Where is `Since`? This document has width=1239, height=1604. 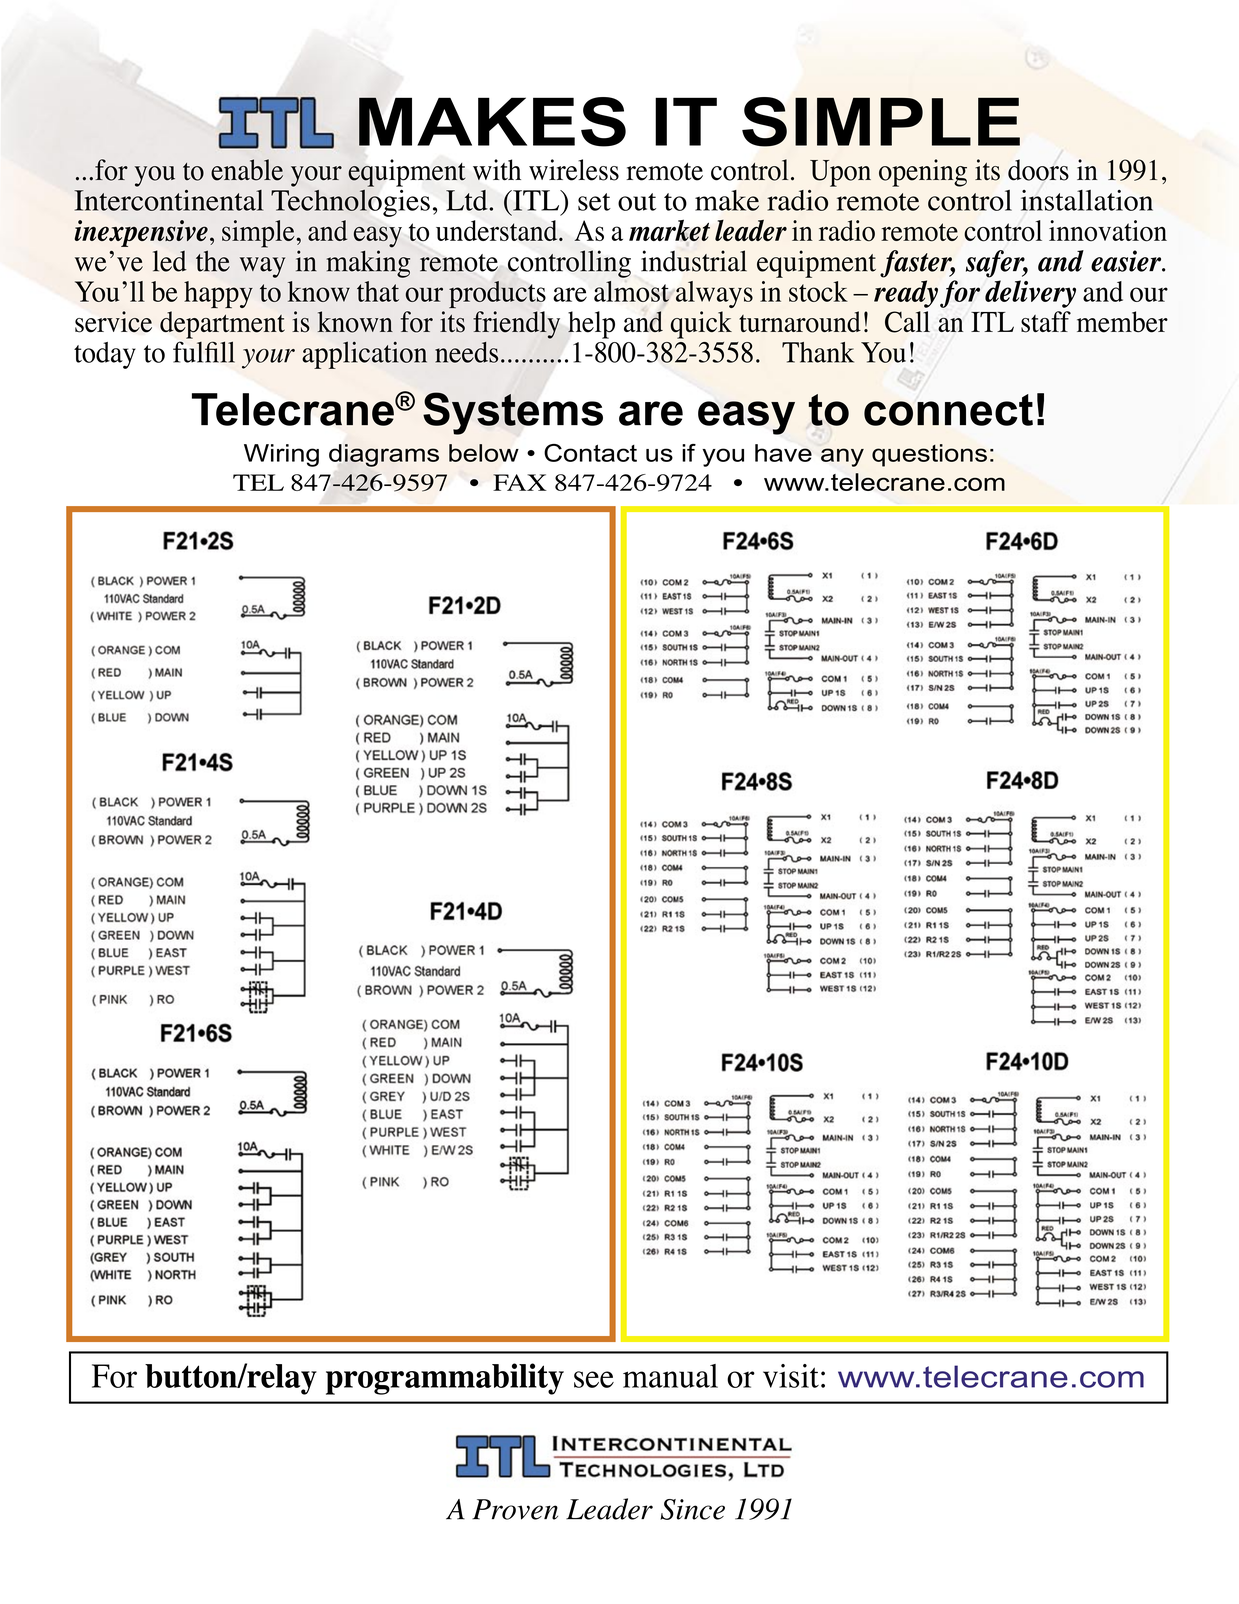 Since is located at coordinates (692, 1509).
